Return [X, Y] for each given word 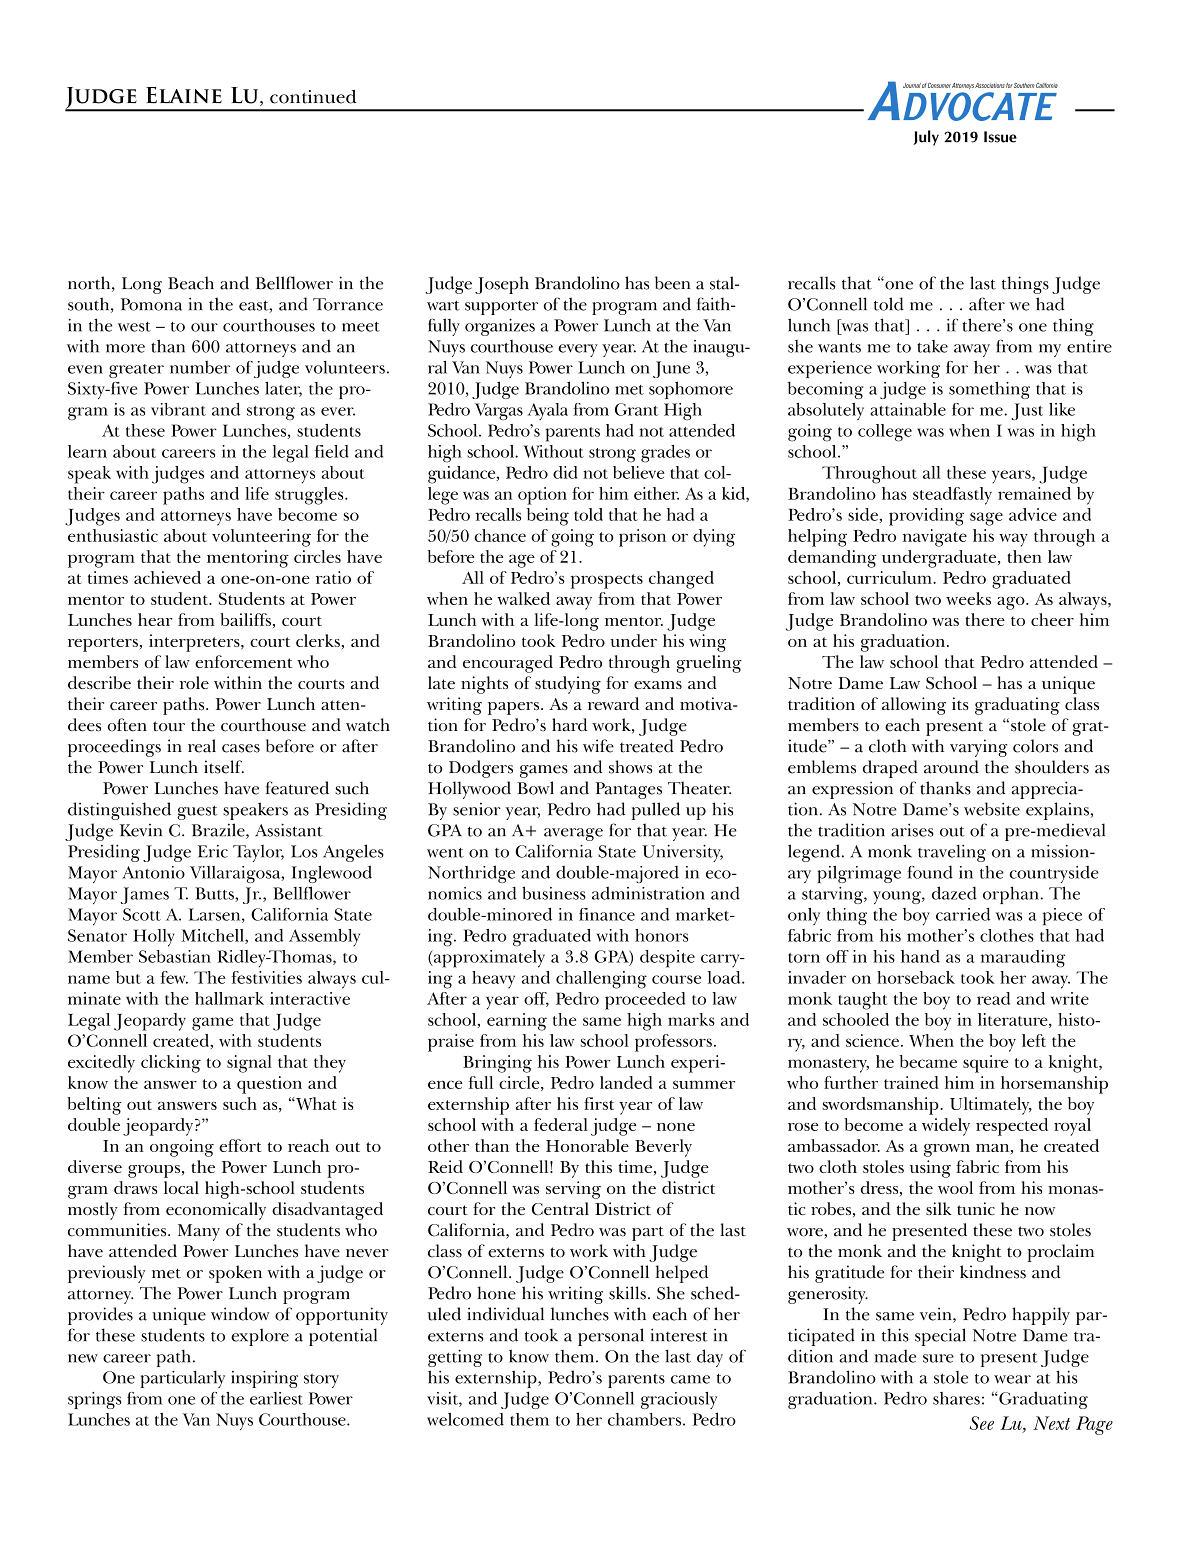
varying [978, 748]
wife [598, 746]
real [202, 746]
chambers [644, 1419]
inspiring [264, 1379]
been [672, 283]
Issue [1000, 137]
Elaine [184, 95]
